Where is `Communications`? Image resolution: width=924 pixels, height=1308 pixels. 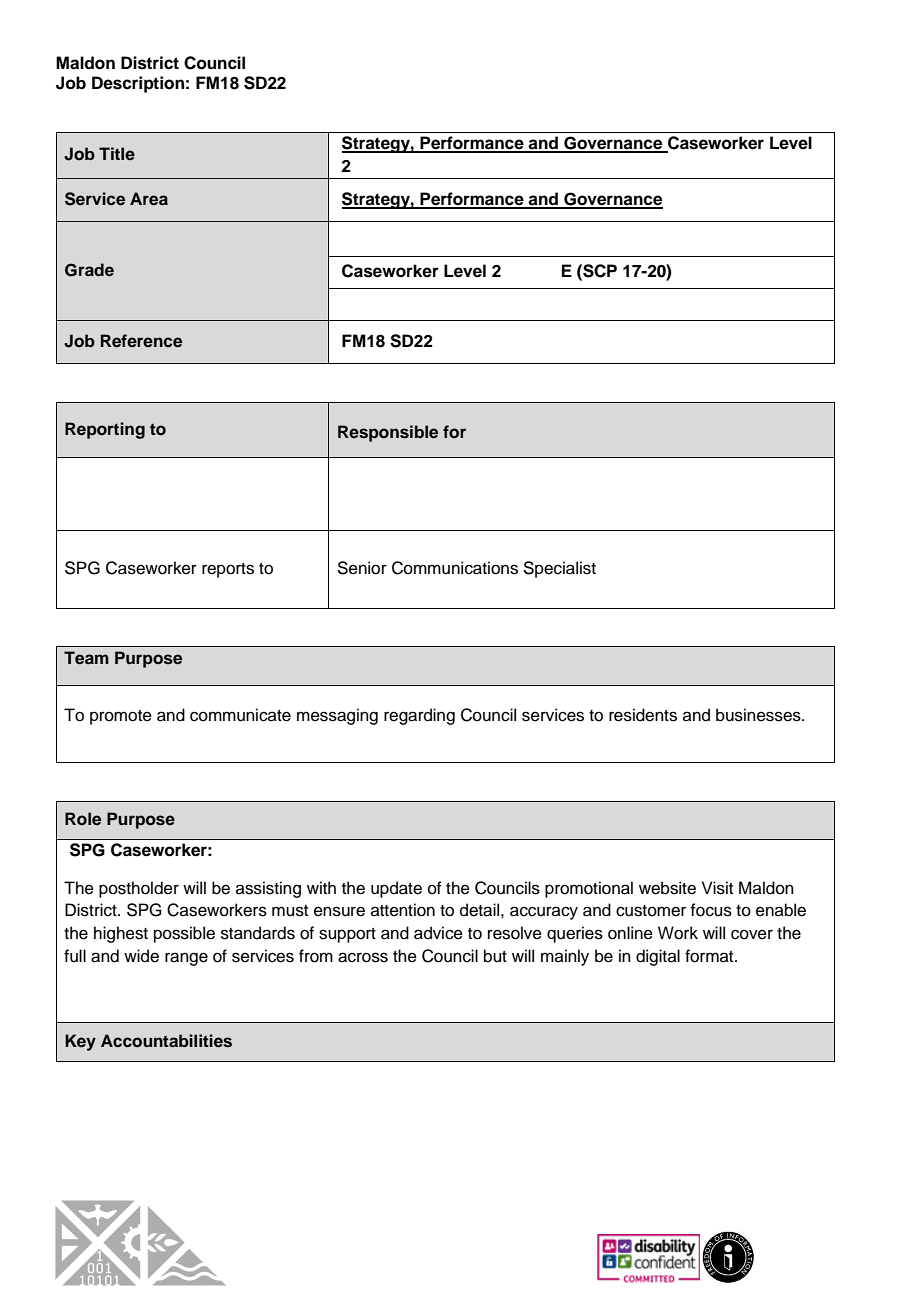
Communications is located at coordinates (455, 568).
